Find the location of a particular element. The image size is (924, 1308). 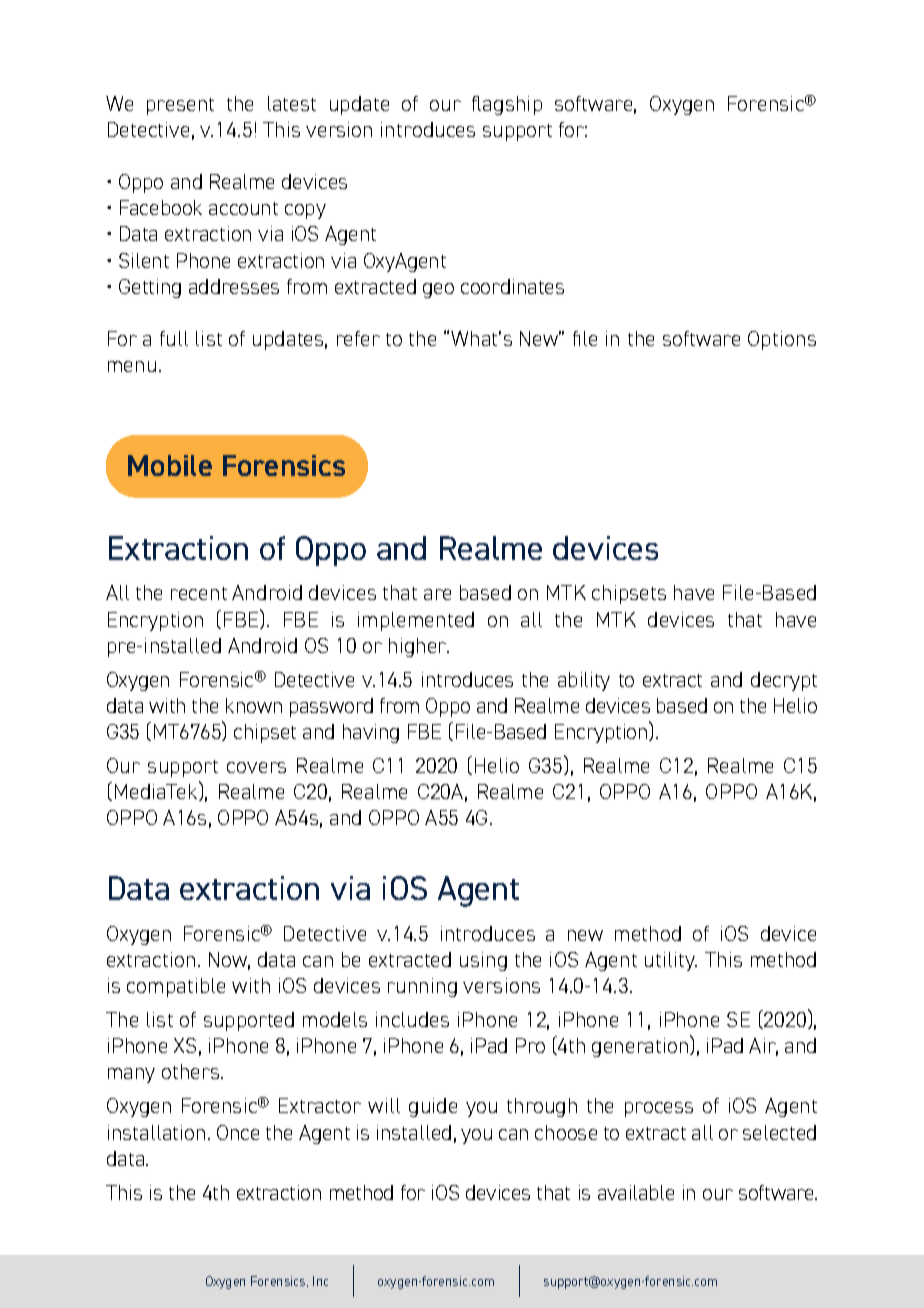

Options is located at coordinates (782, 340).
